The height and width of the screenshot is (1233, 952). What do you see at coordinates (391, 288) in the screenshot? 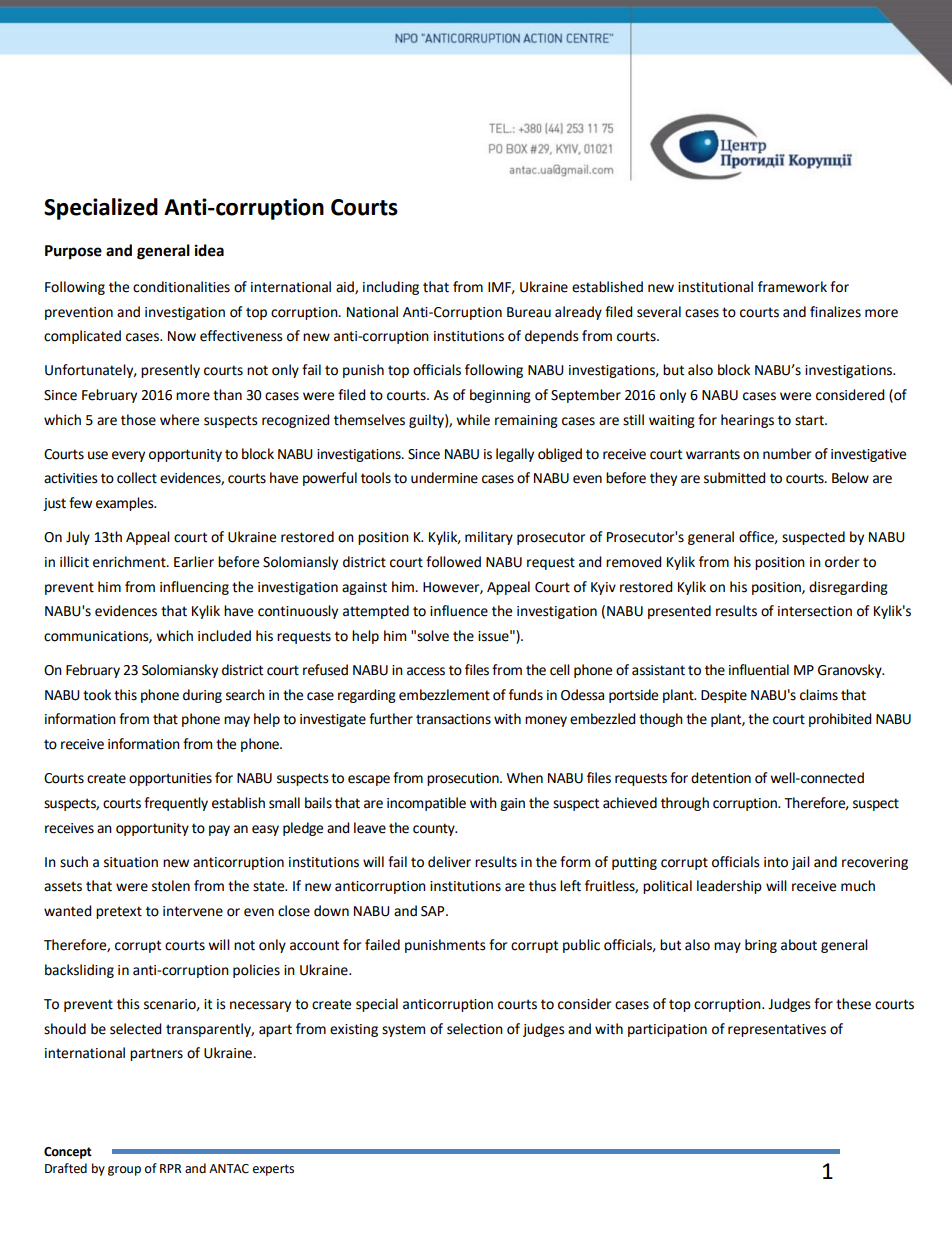
I see `including` at bounding box center [391, 288].
